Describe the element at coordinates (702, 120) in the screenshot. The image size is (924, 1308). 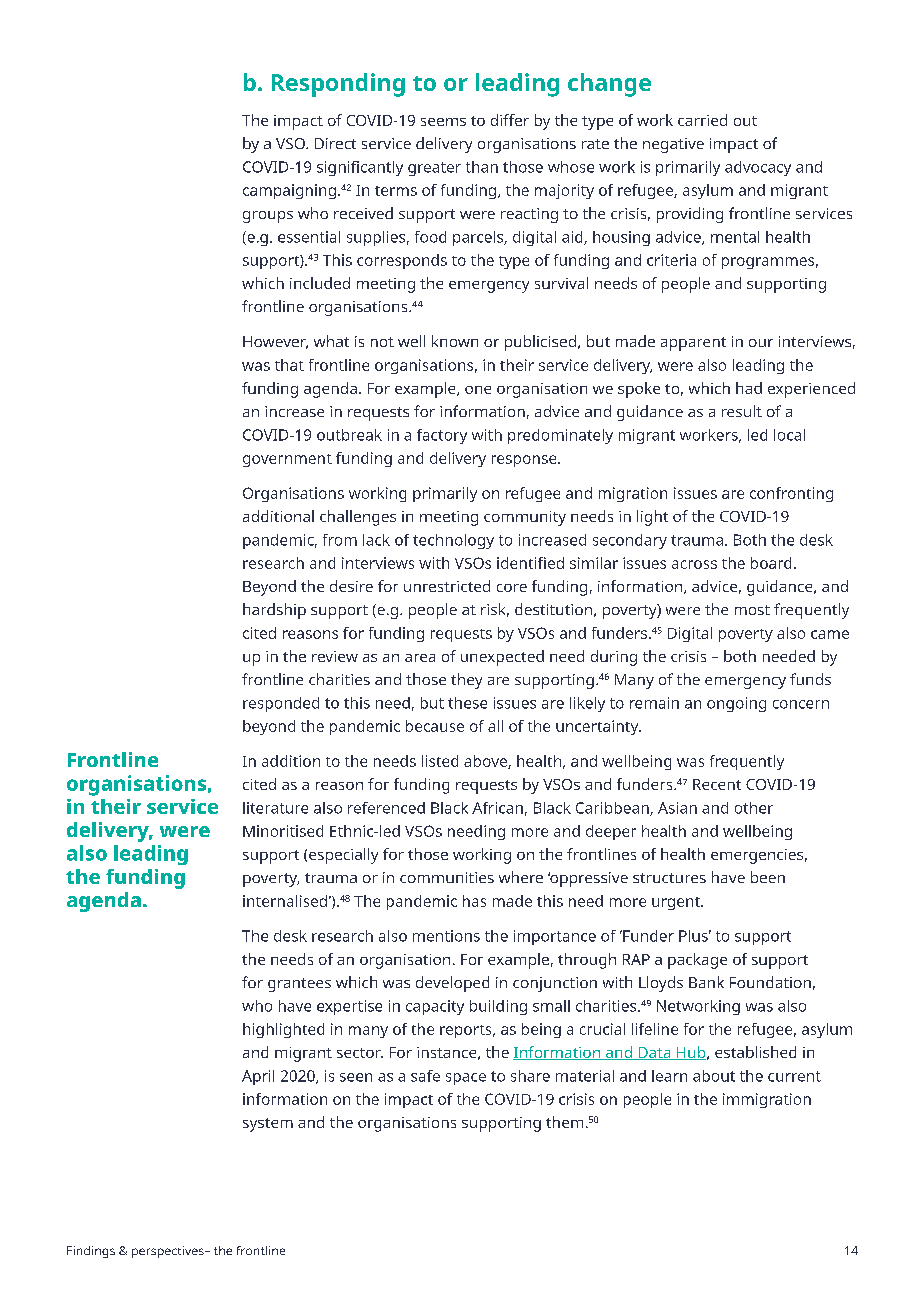
I see `carried` at that location.
